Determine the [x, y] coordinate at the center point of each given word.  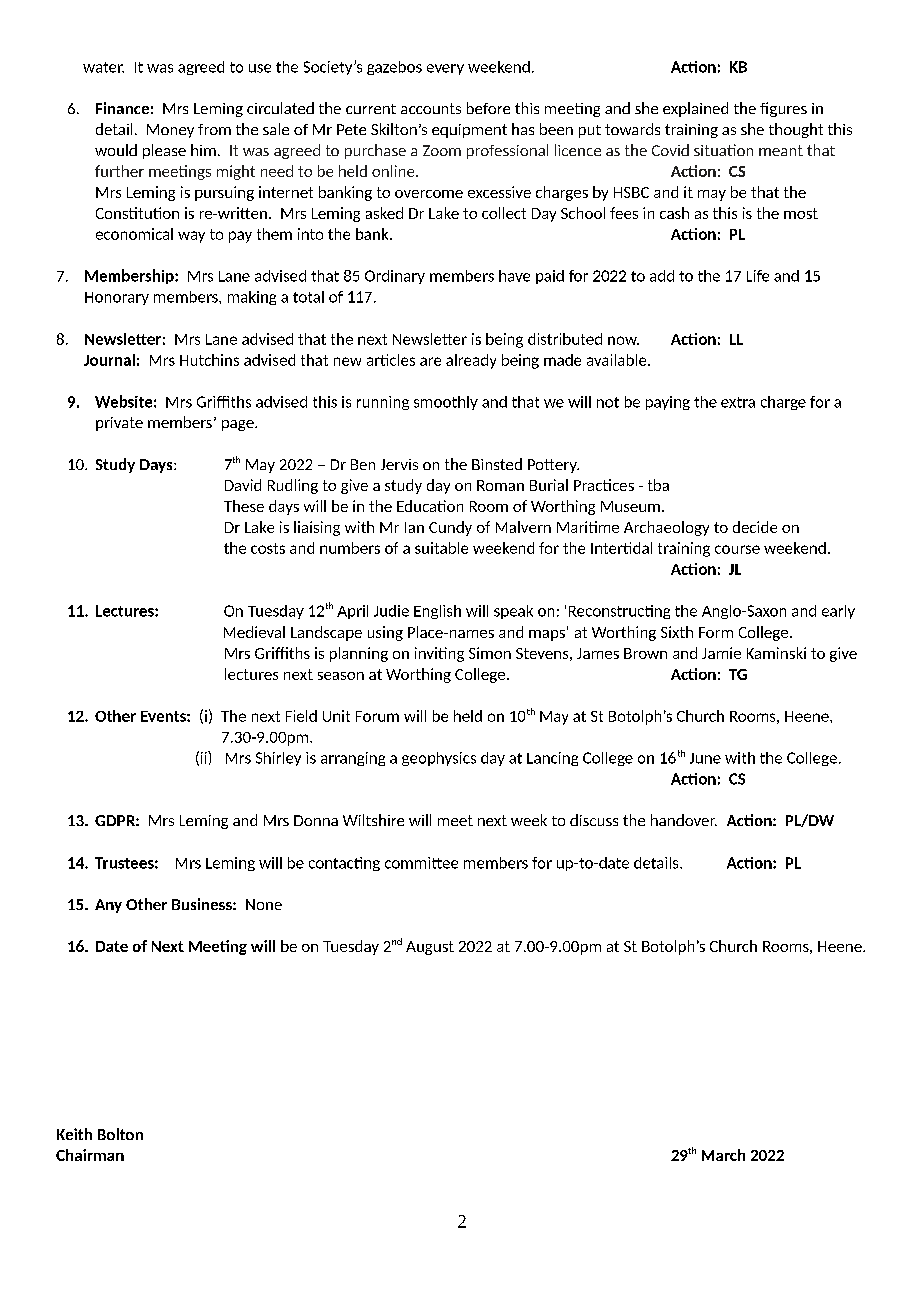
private [119, 424]
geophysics [439, 759]
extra [738, 402]
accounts [431, 108]
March [723, 1155]
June [705, 758]
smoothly [446, 403]
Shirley [278, 759]
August [430, 948]
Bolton [120, 1134]
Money [170, 131]
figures [783, 109]
